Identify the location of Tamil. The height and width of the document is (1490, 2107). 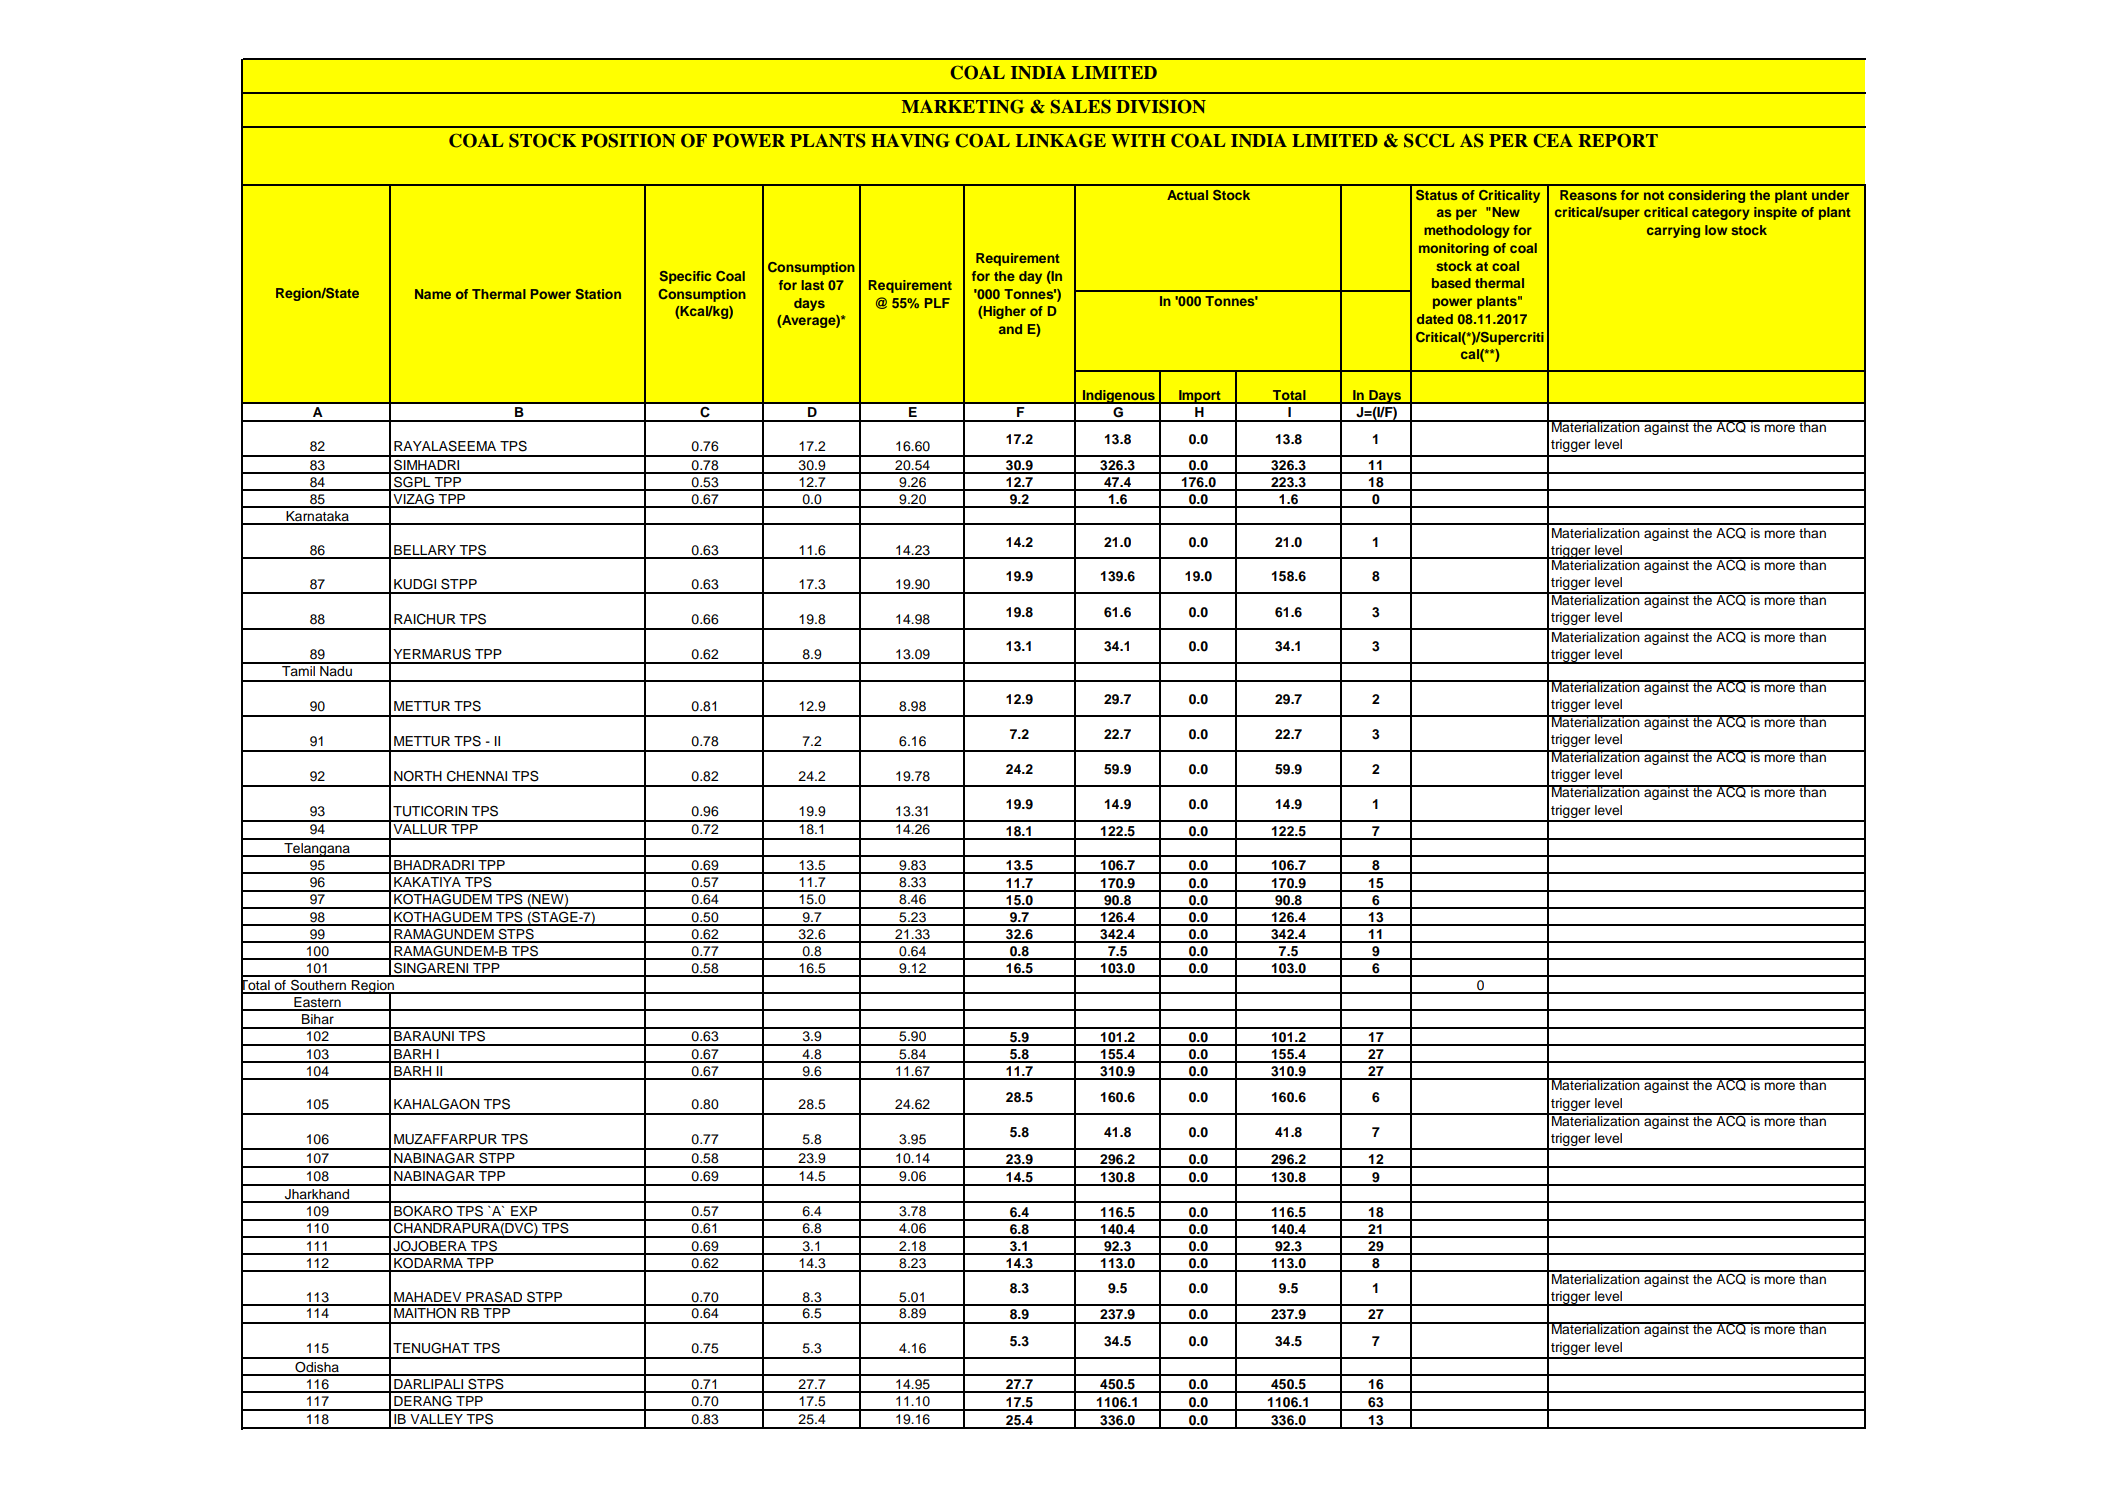
(298, 669).
